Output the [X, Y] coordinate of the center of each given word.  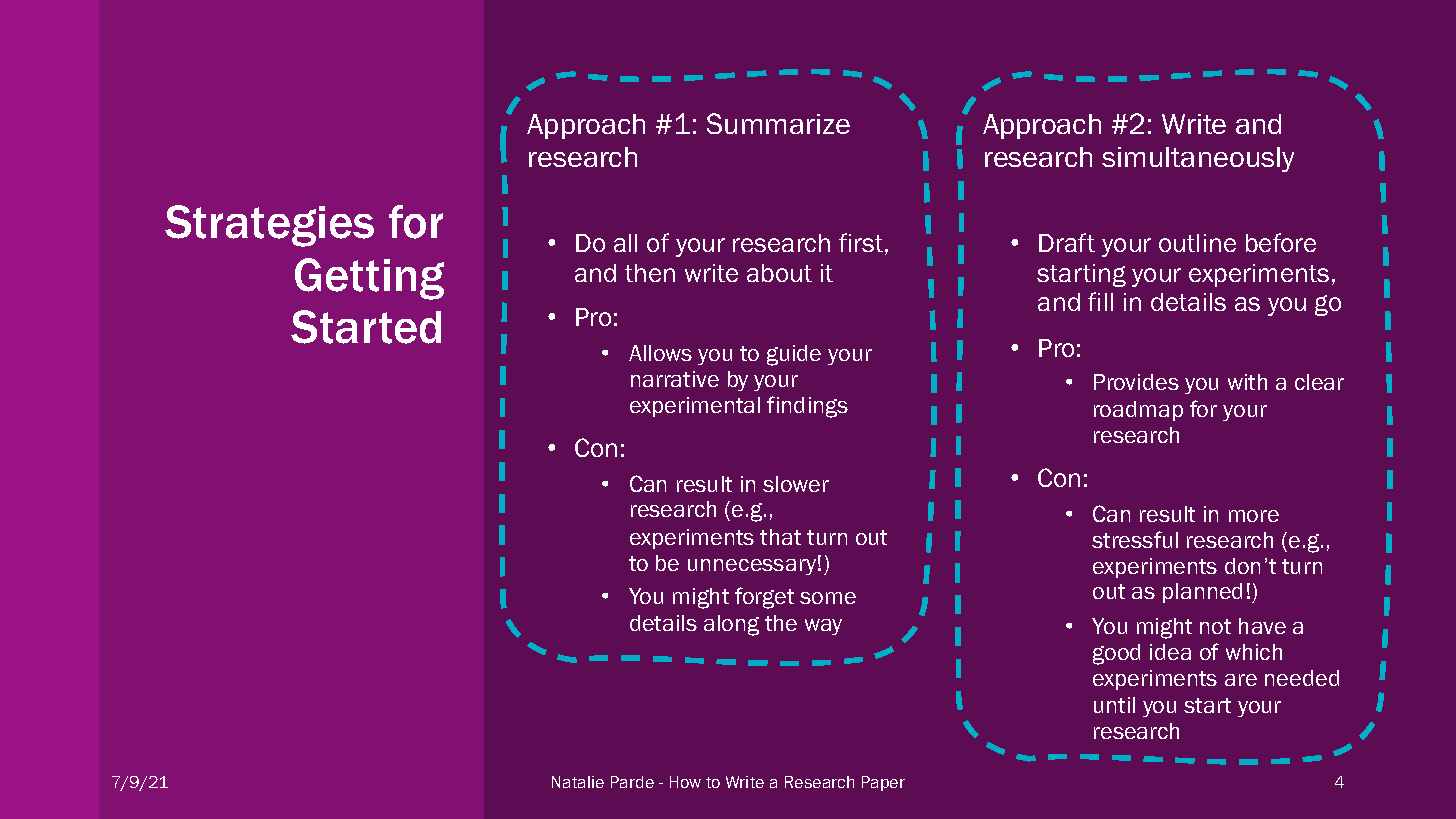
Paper [883, 783]
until [1114, 705]
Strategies [269, 226]
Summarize [778, 123]
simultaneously [1198, 159]
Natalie [578, 782]
